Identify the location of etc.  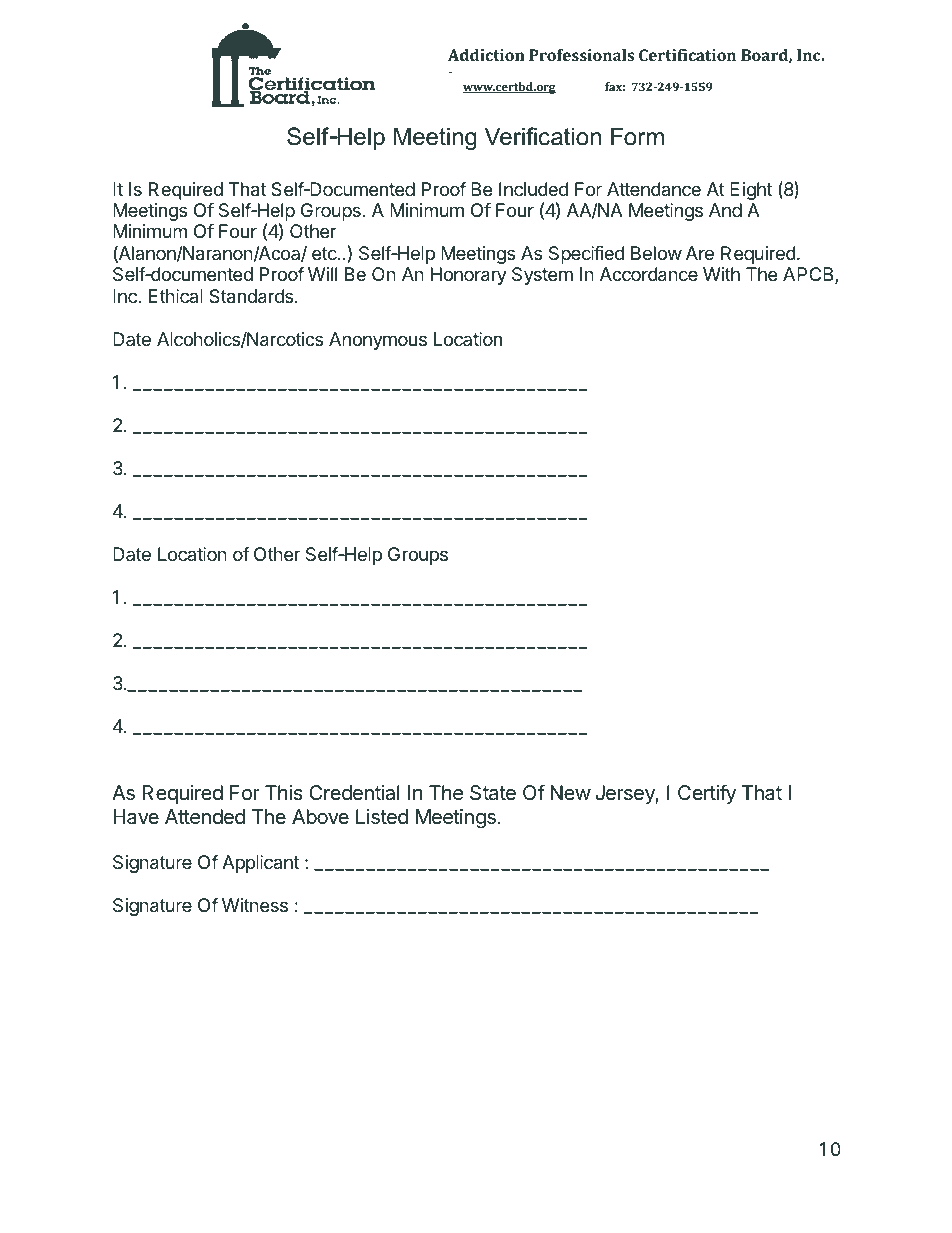
(325, 253).
